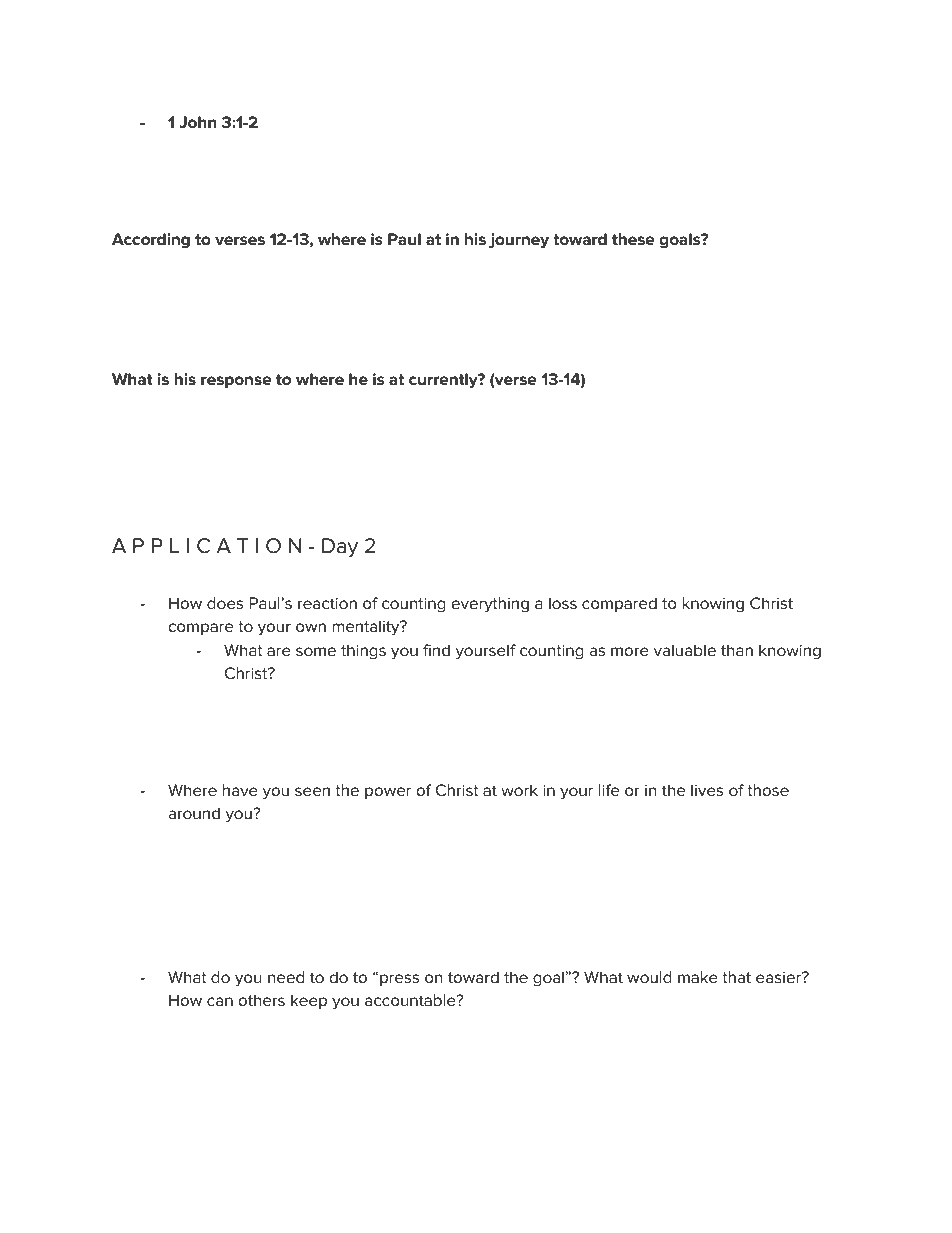  Describe the element at coordinates (197, 122) in the image. I see `John` at that location.
